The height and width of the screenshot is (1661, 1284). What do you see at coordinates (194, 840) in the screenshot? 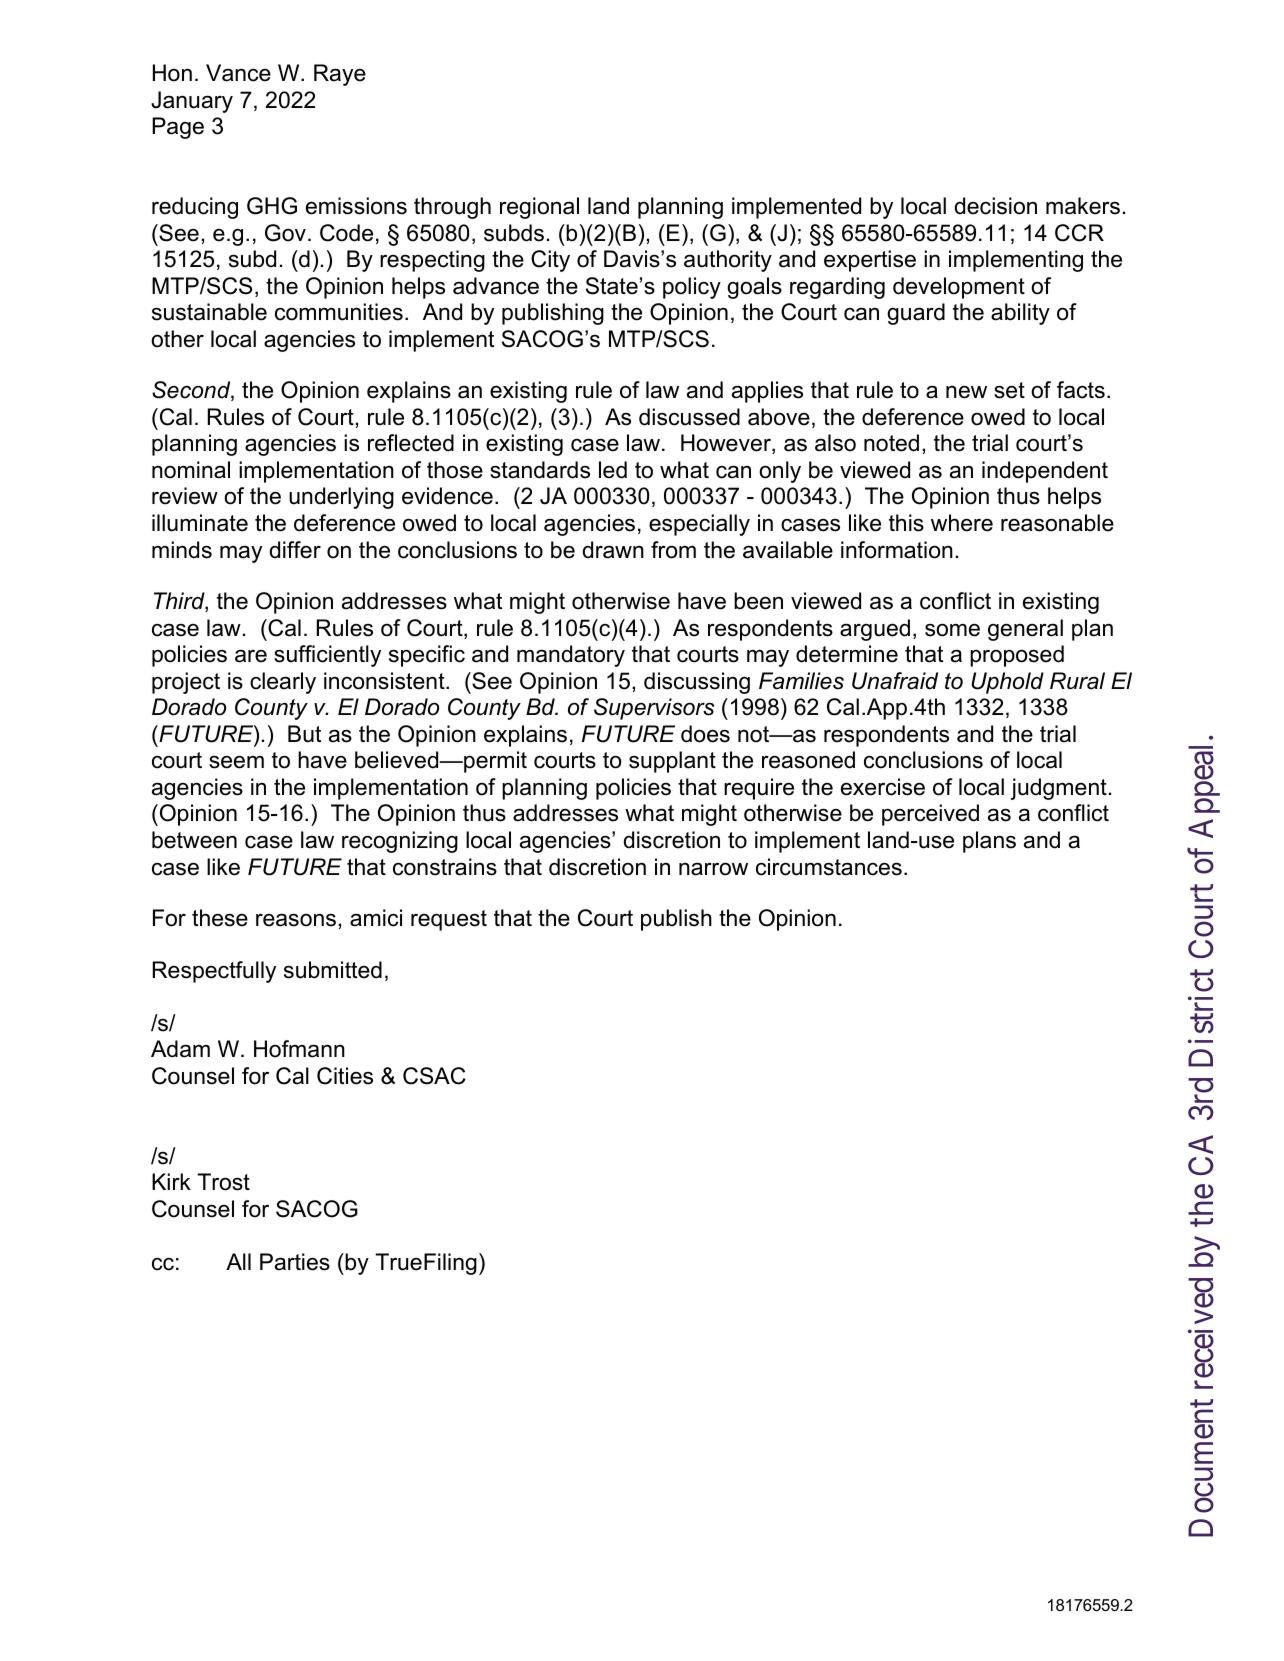
I see `between` at bounding box center [194, 840].
